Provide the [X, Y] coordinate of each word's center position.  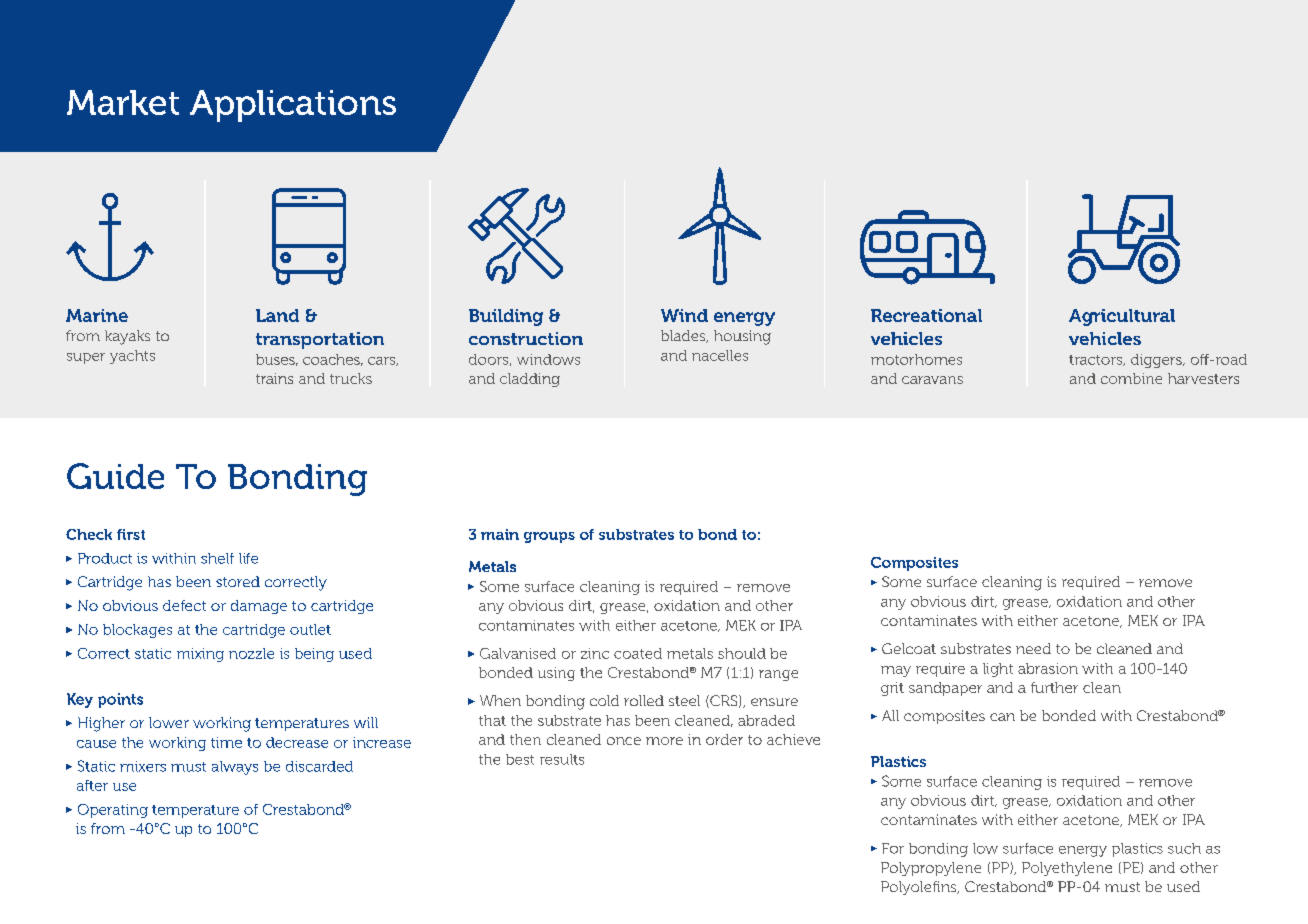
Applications [293, 106]
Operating [113, 811]
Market [123, 102]
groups [549, 537]
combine [1131, 378]
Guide [115, 476]
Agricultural [1122, 317]
